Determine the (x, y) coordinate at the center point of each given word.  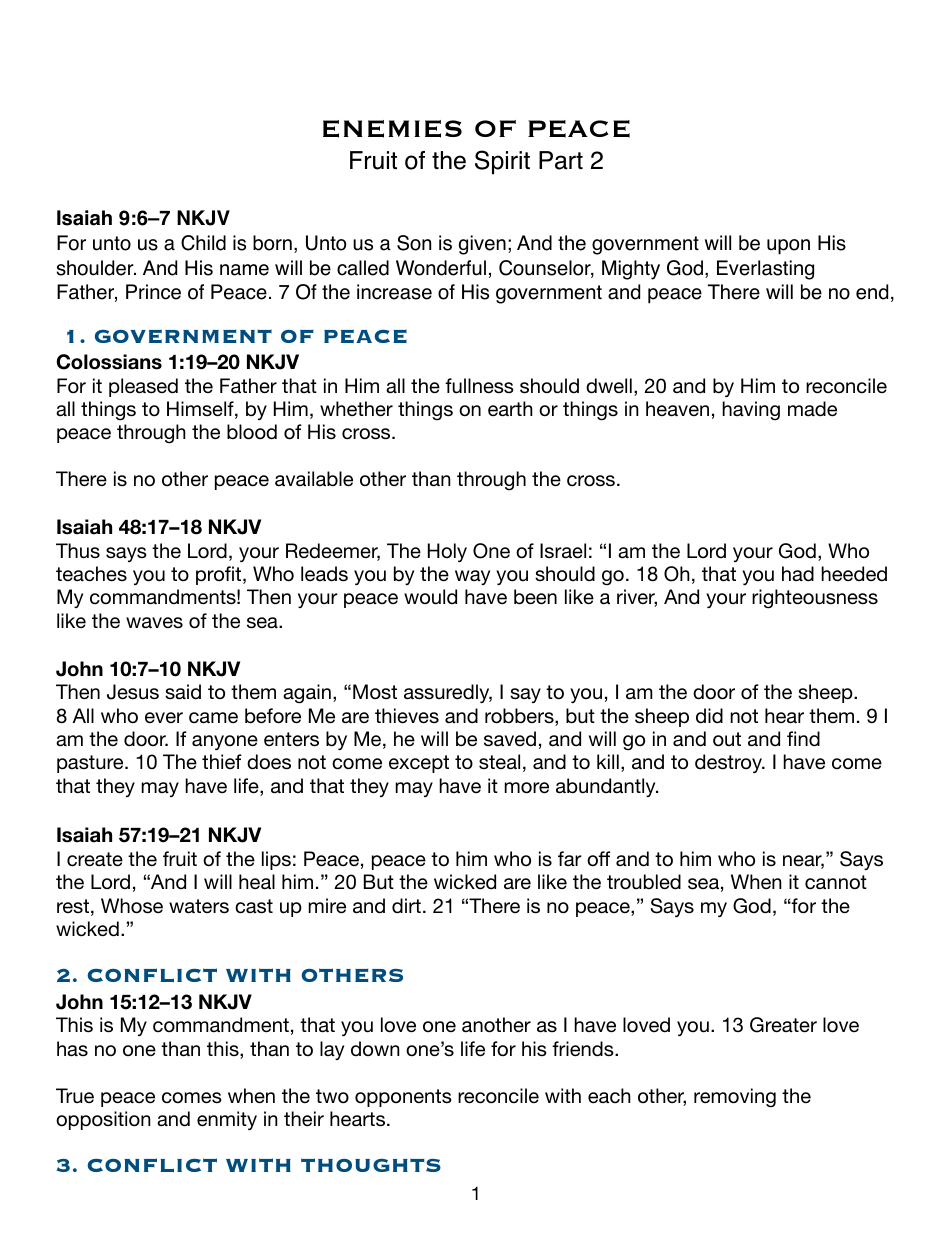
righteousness (815, 599)
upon (788, 247)
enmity (227, 1120)
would (430, 597)
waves (154, 623)
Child (203, 243)
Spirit (502, 162)
